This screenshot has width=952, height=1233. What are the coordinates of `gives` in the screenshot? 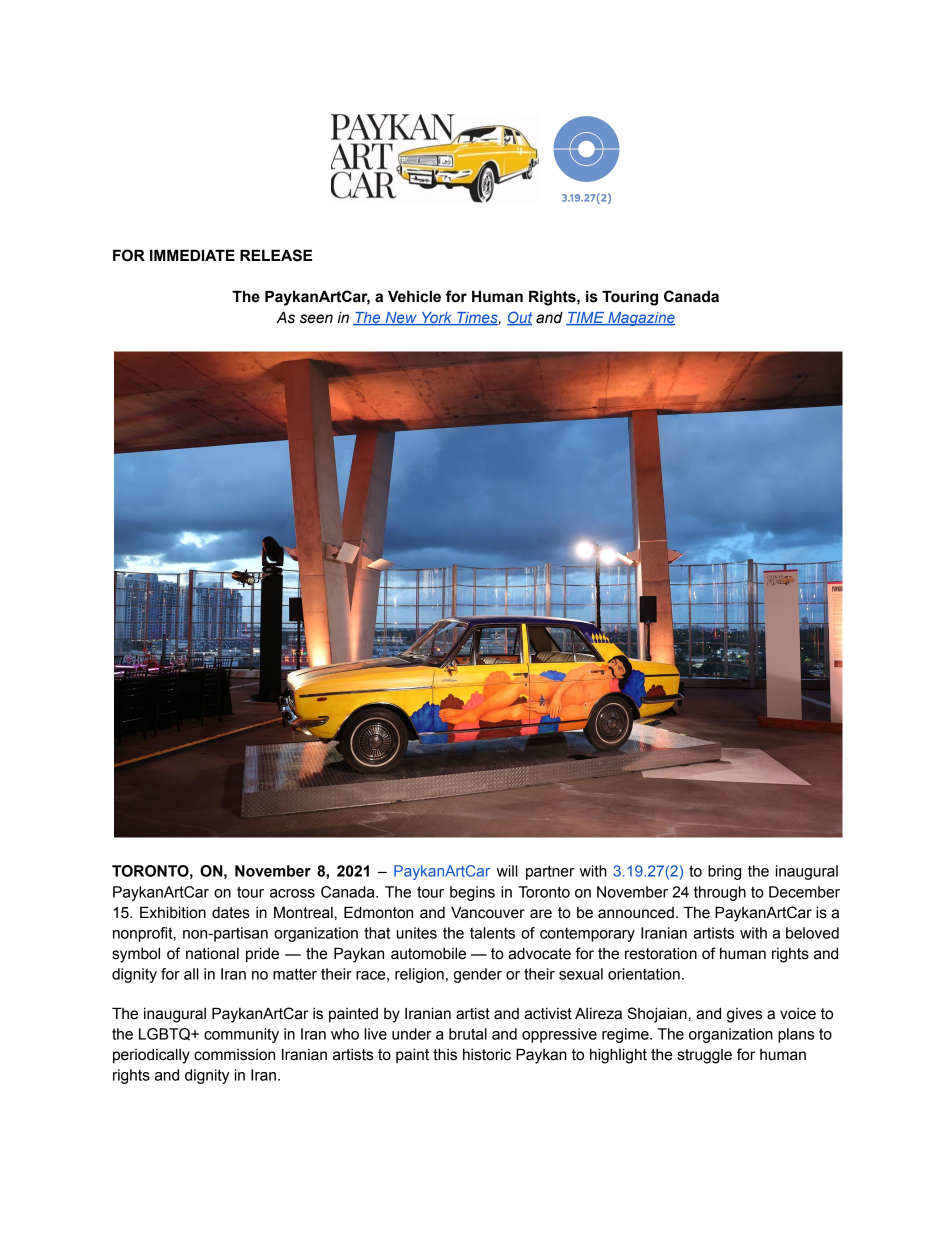 It's located at (744, 1015).
